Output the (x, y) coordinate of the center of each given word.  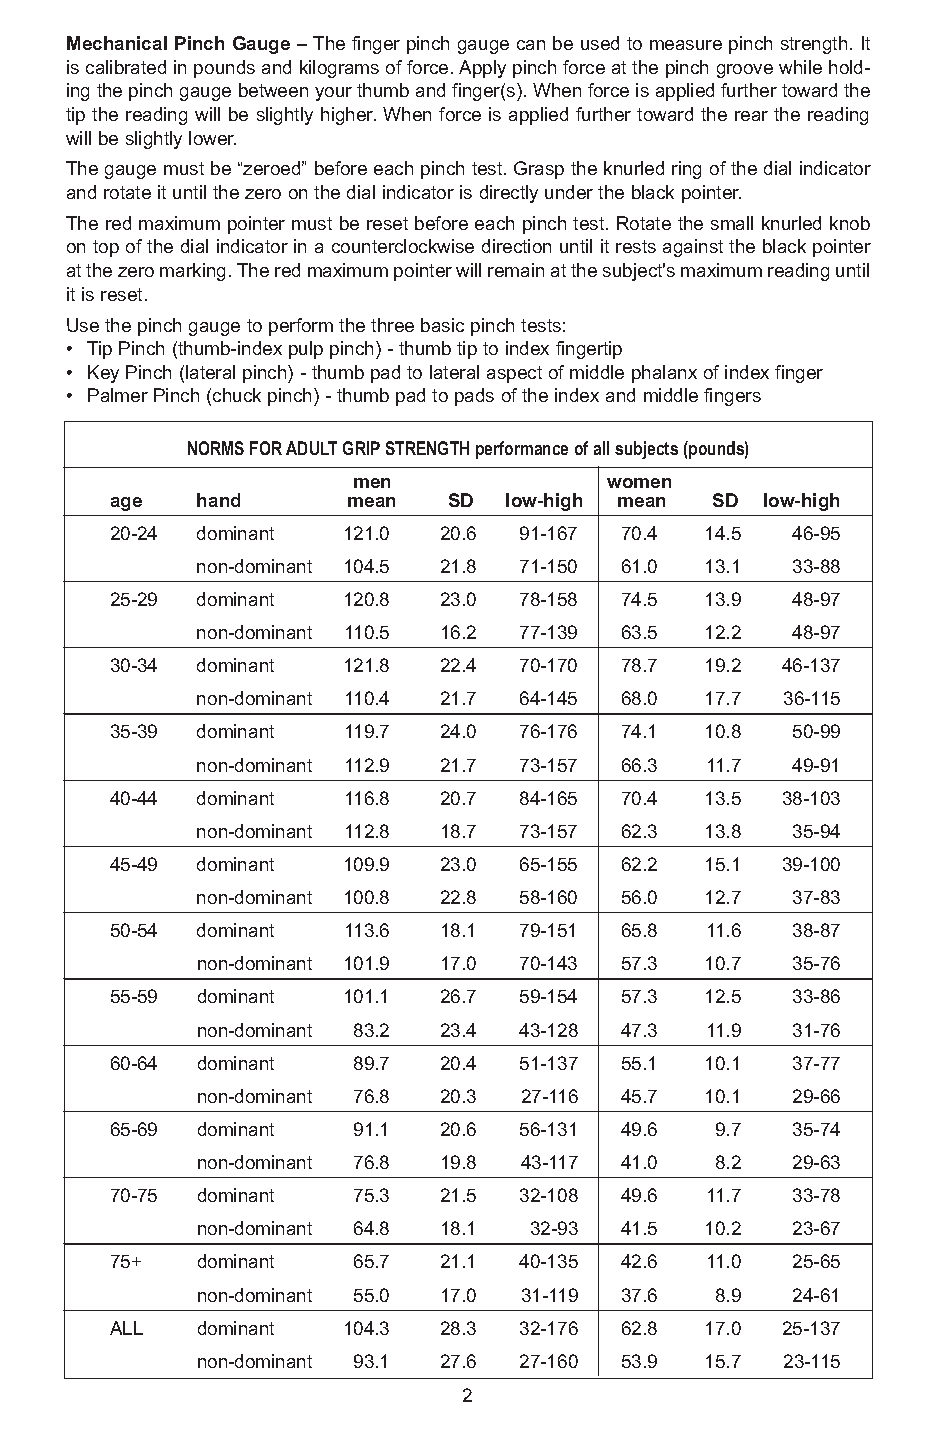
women (639, 483)
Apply (482, 69)
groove (745, 71)
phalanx (664, 374)
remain (516, 270)
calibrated (126, 67)
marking (192, 272)
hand (218, 500)
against (693, 248)
